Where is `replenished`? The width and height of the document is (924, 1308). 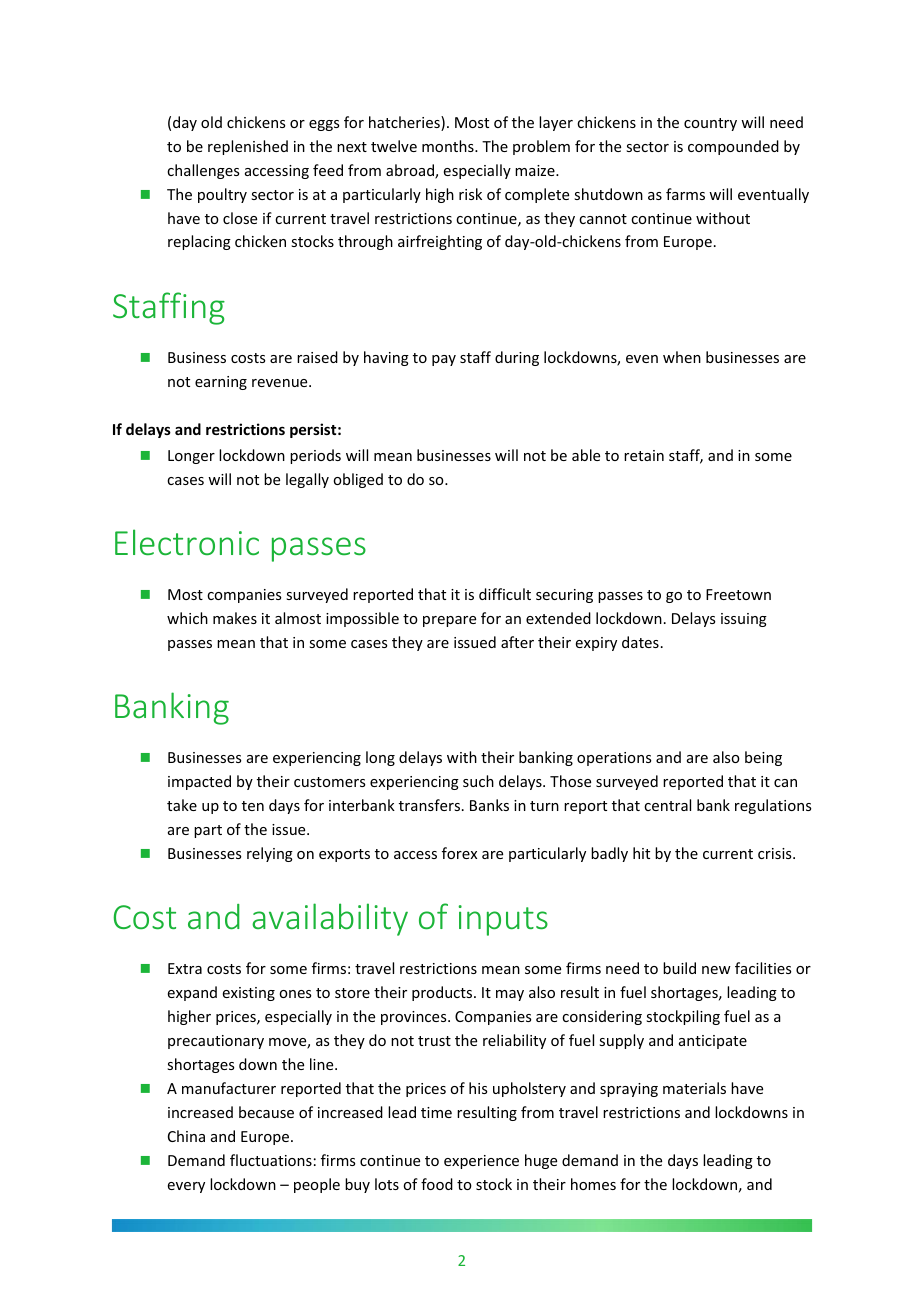 replenished is located at coordinates (248, 147).
